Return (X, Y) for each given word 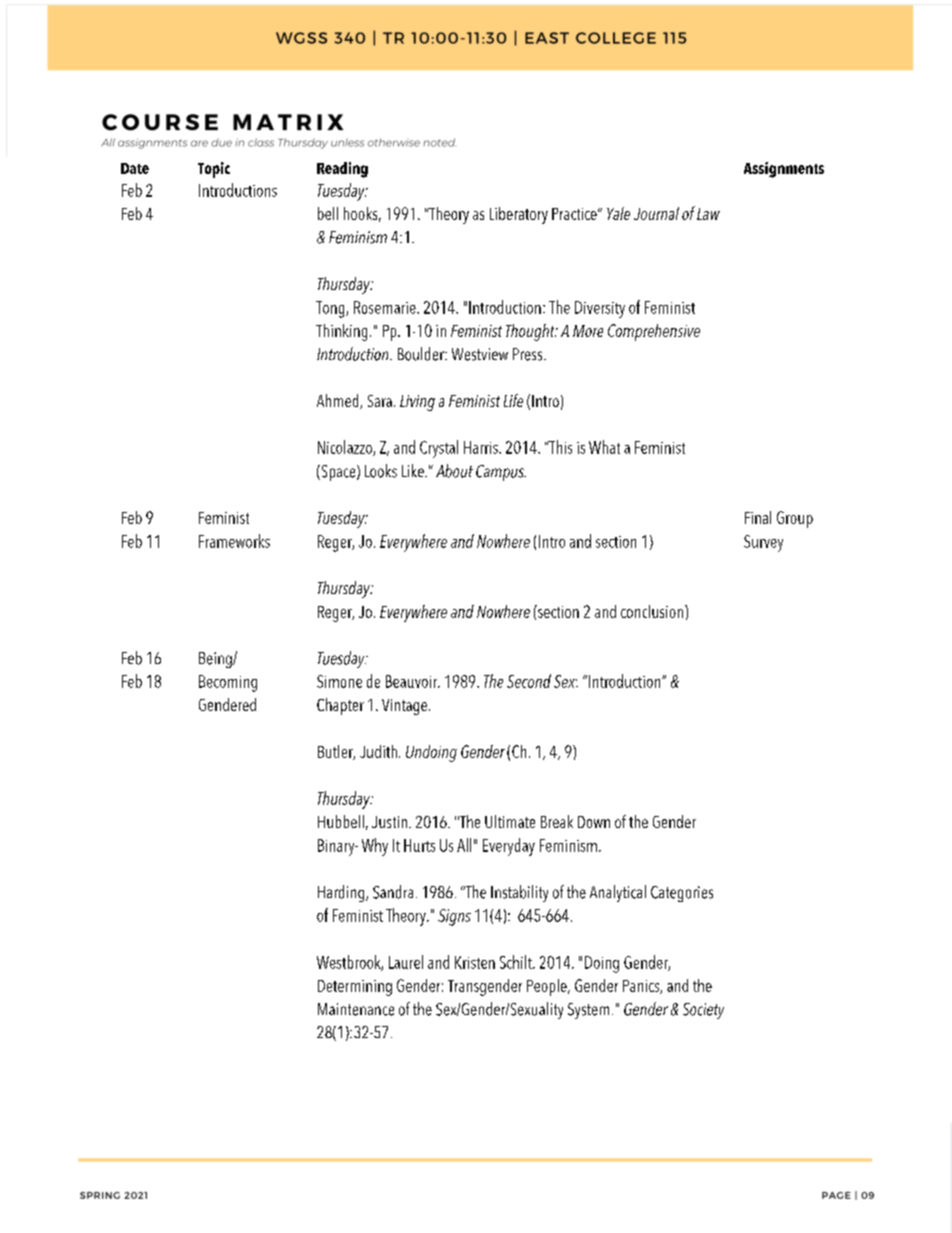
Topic (214, 170)
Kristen (475, 962)
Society (703, 1011)
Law (708, 214)
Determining (355, 988)
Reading (342, 170)
